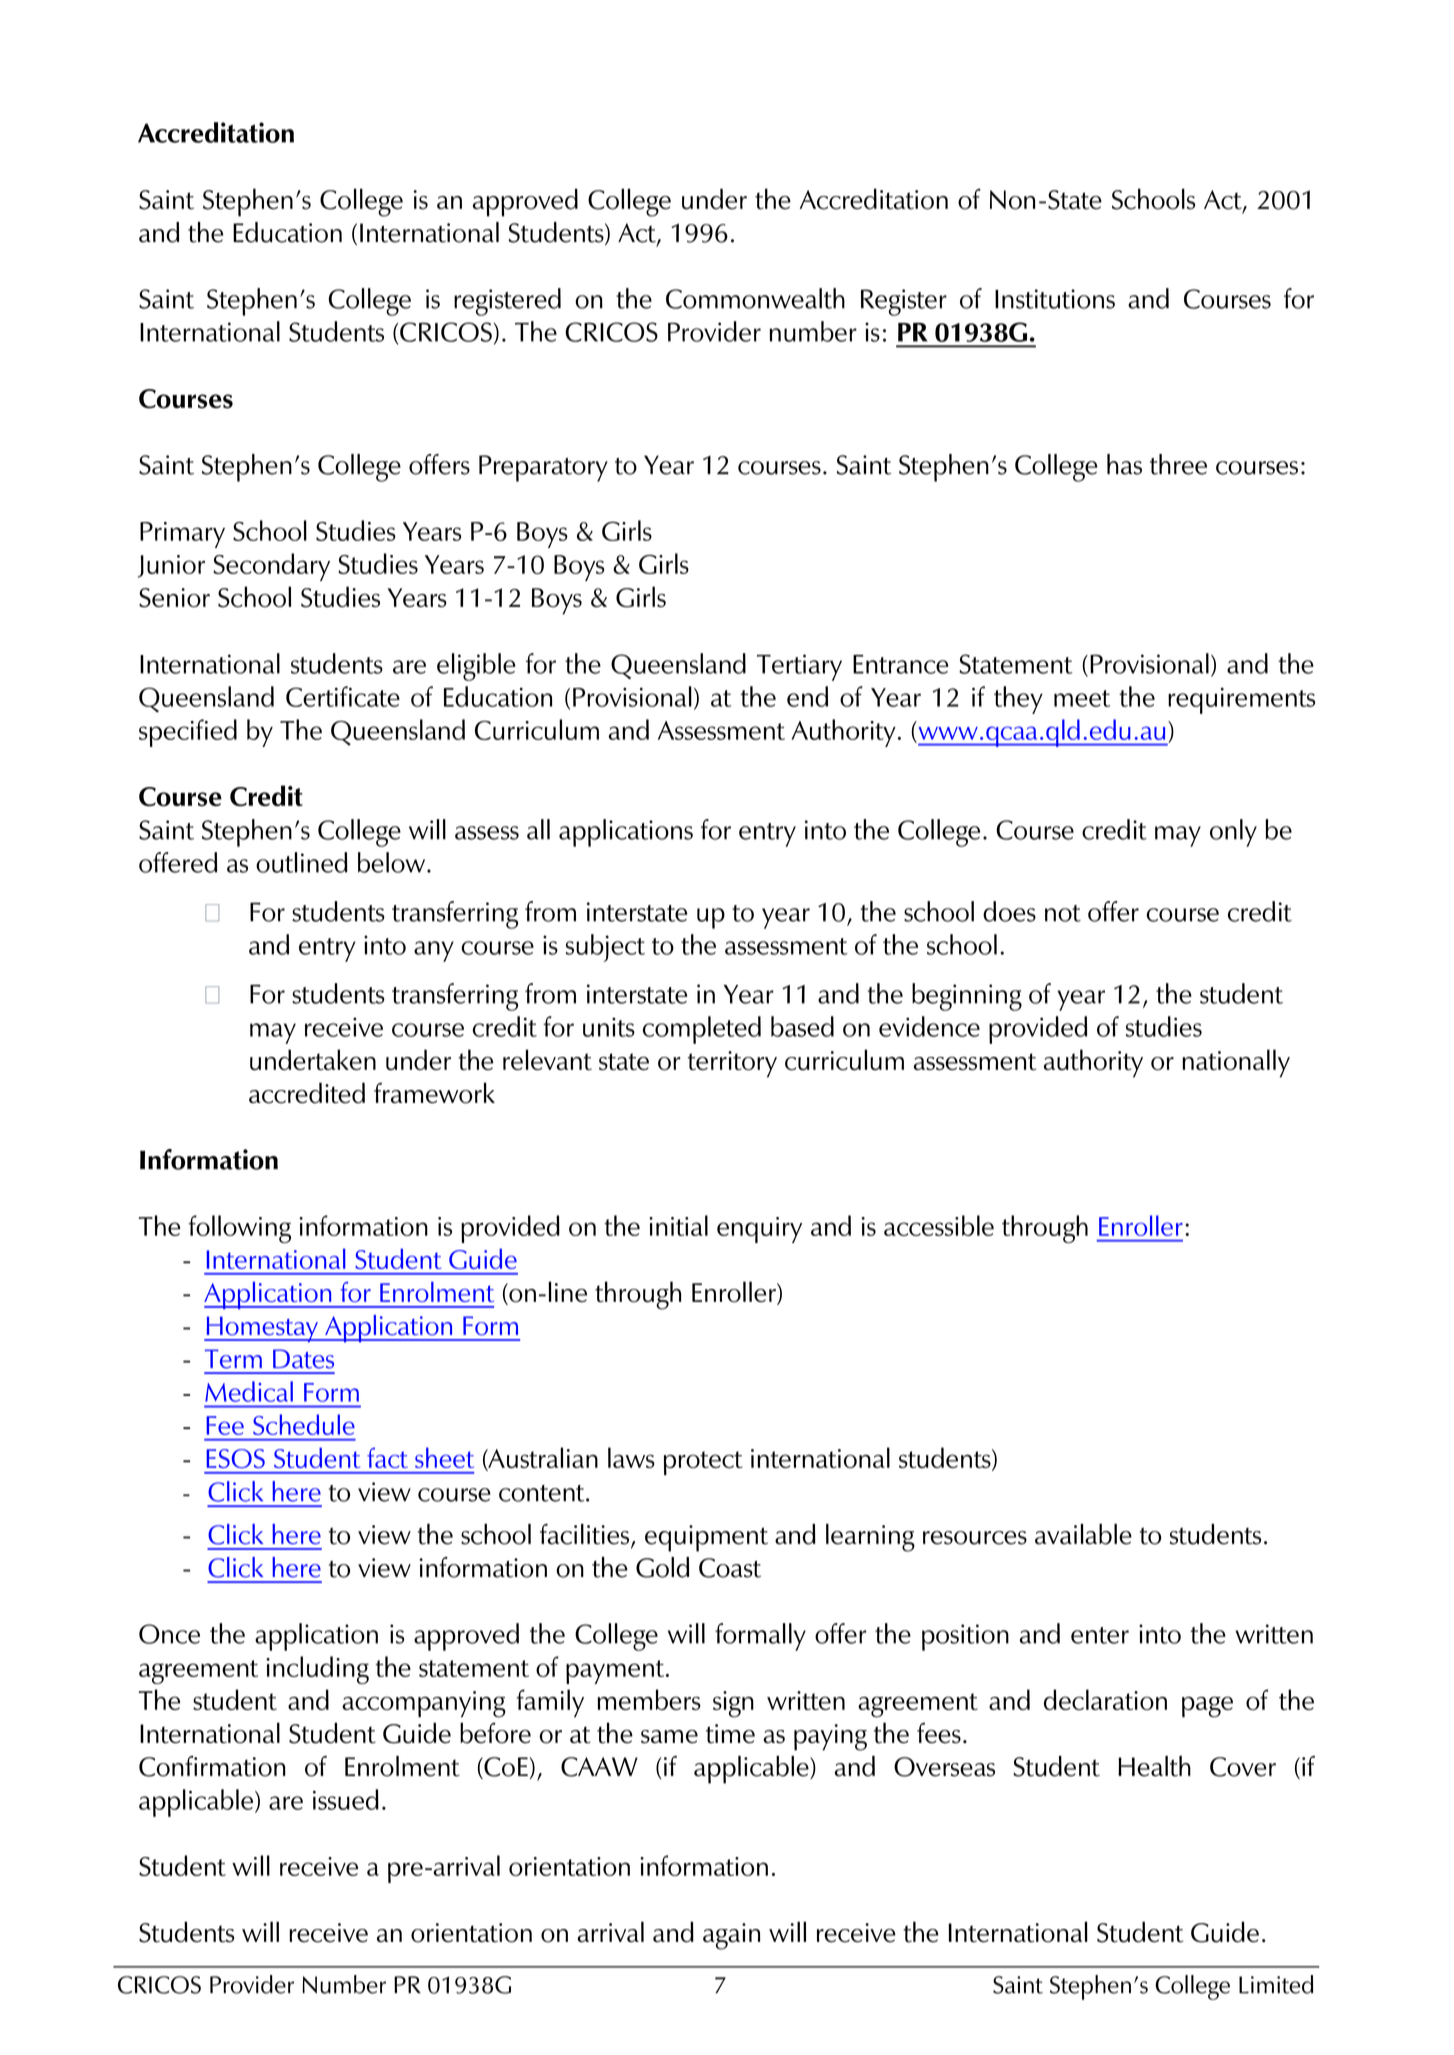 Image resolution: width=1454 pixels, height=2055 pixels. Describe the element at coordinates (1236, 1063) in the screenshot. I see `nationally` at that location.
